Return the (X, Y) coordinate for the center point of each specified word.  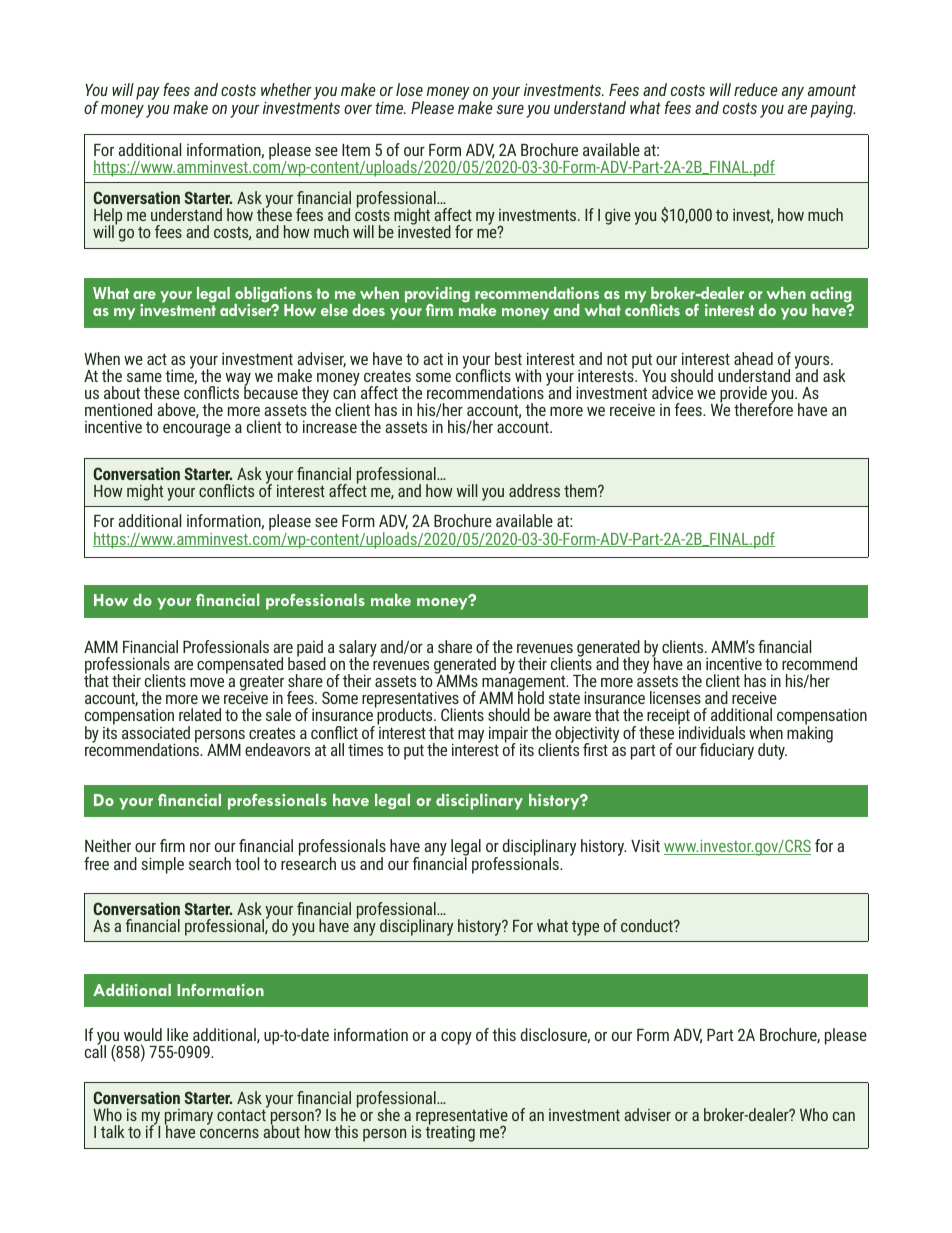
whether (286, 89)
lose (409, 89)
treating (450, 1133)
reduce (756, 89)
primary (189, 1118)
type (585, 928)
